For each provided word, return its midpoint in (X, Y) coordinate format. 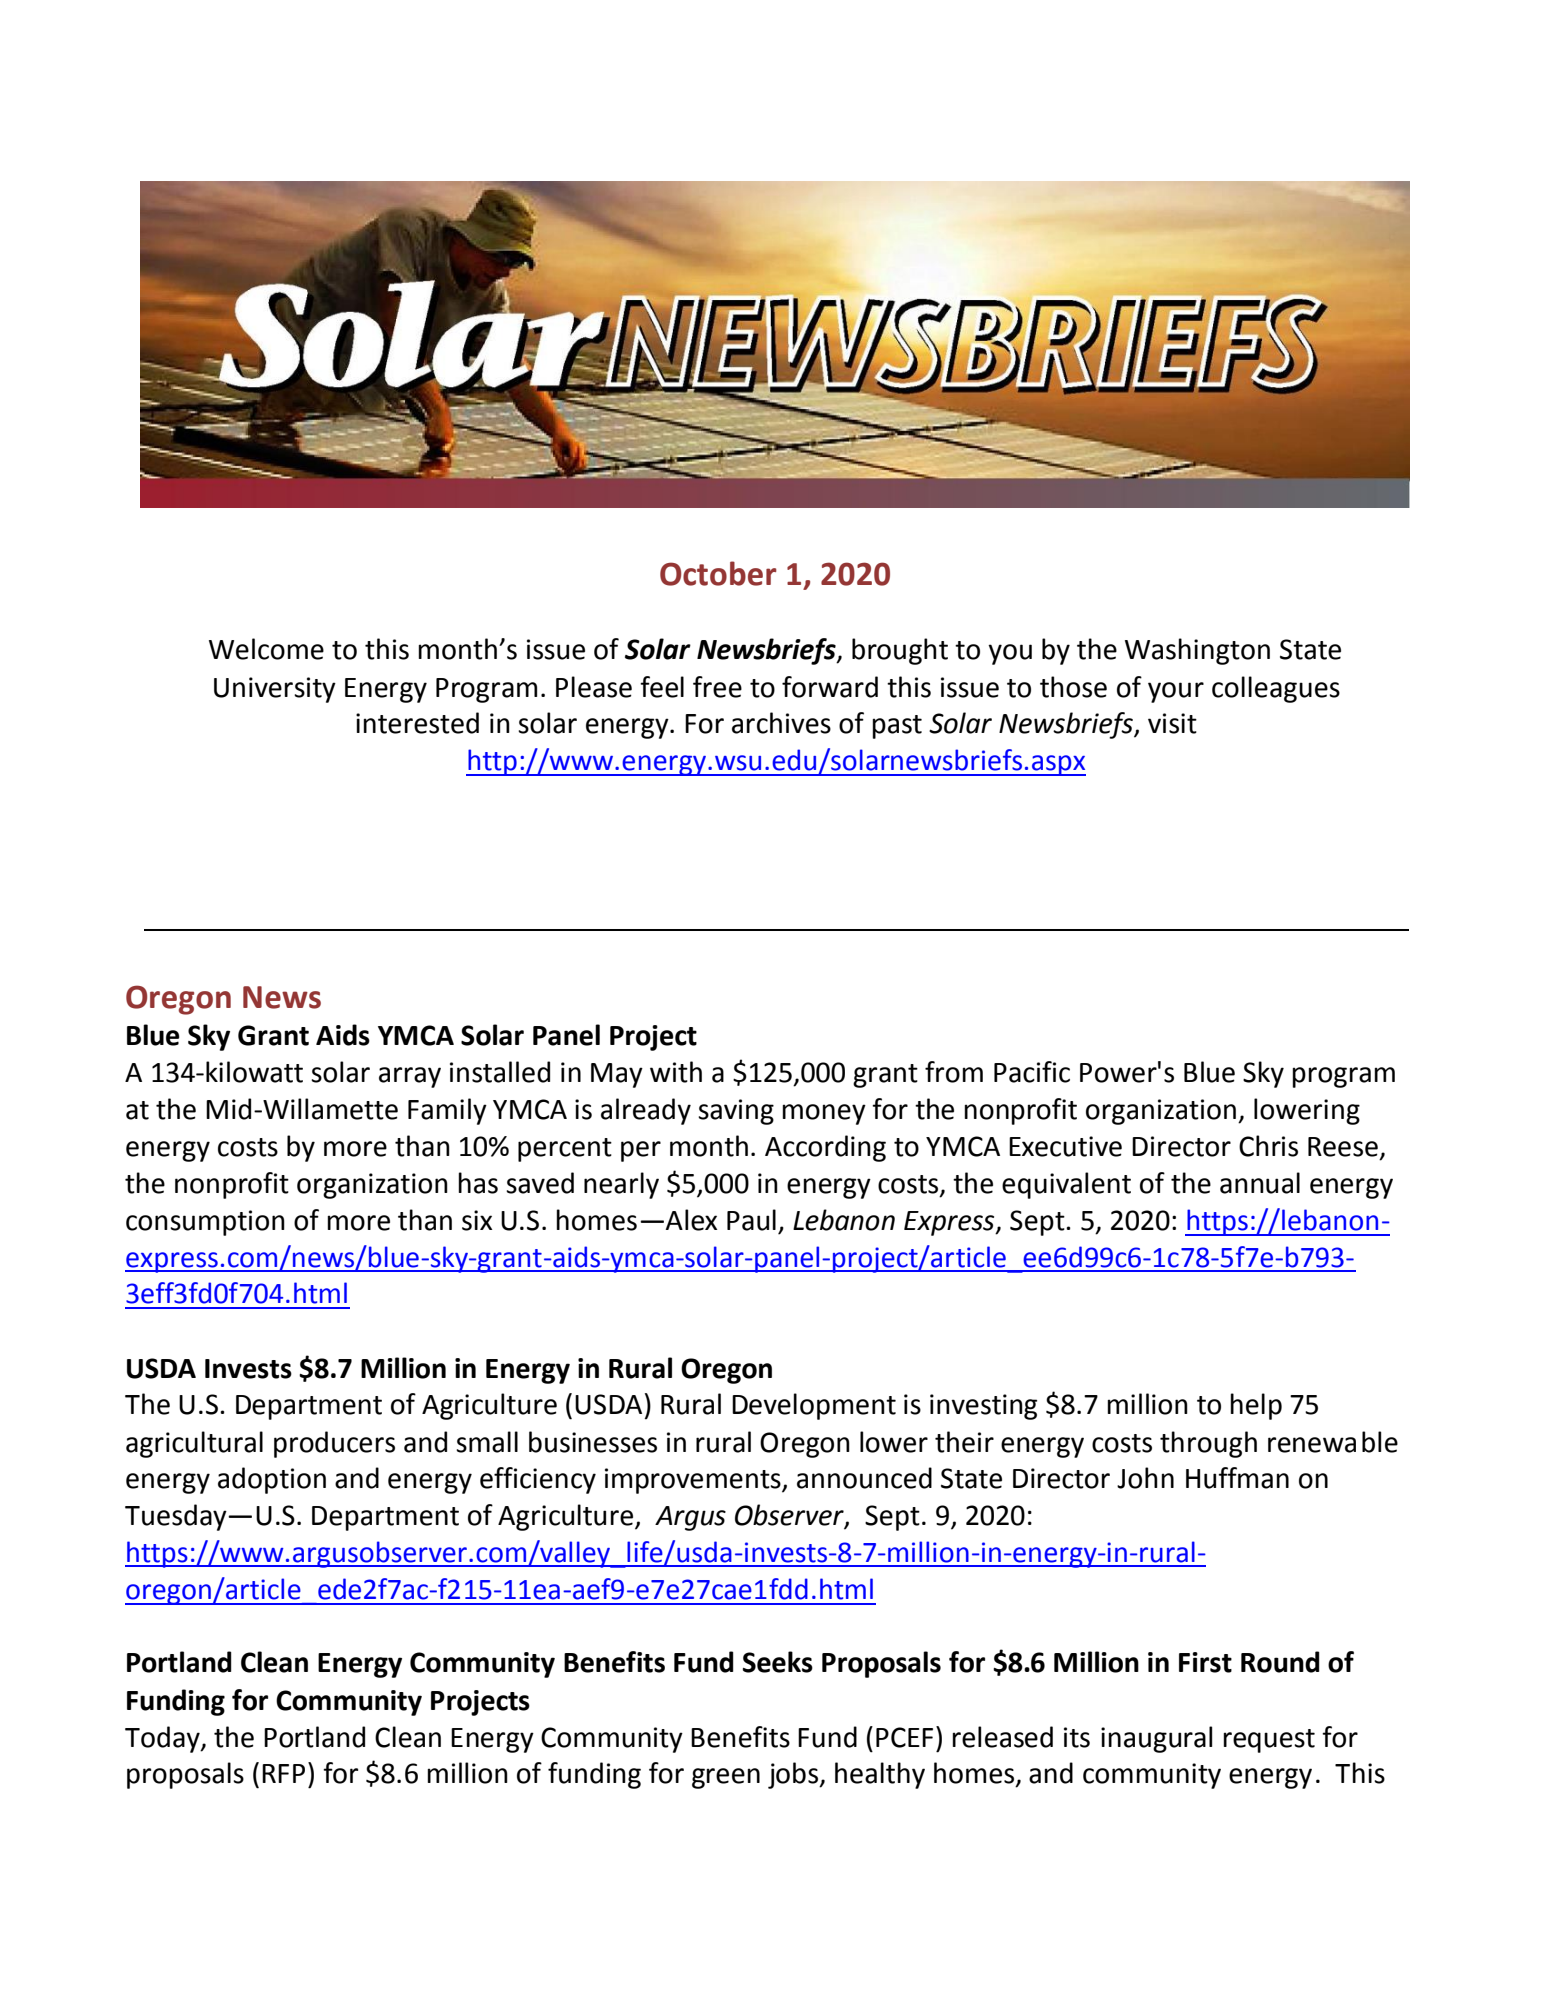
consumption (205, 1223)
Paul (751, 1220)
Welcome (266, 649)
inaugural (1156, 1739)
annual (1260, 1183)
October (718, 573)
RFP (283, 1773)
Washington (1197, 651)
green (726, 1778)
